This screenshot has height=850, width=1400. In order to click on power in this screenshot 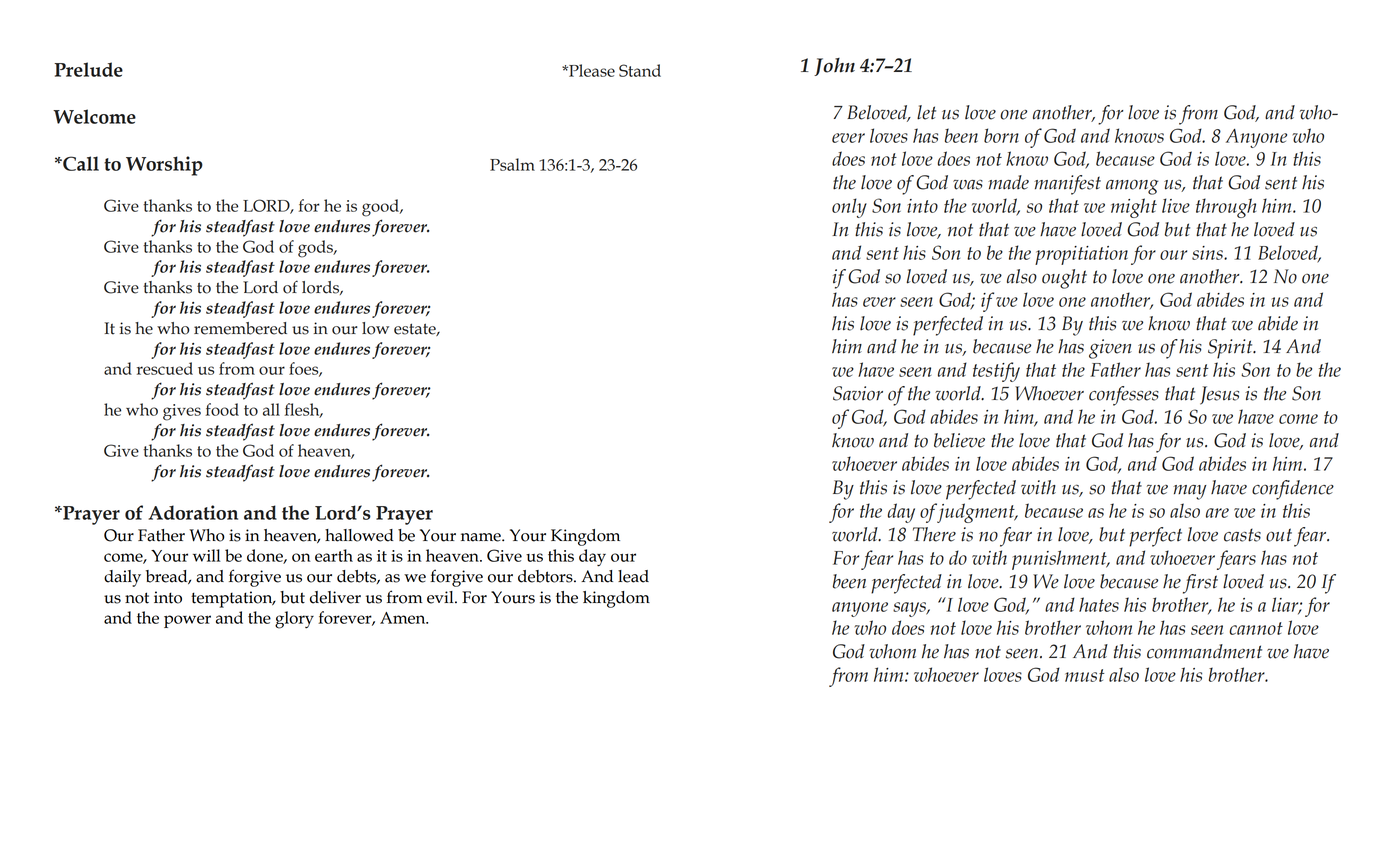, I will do `click(187, 621)`.
